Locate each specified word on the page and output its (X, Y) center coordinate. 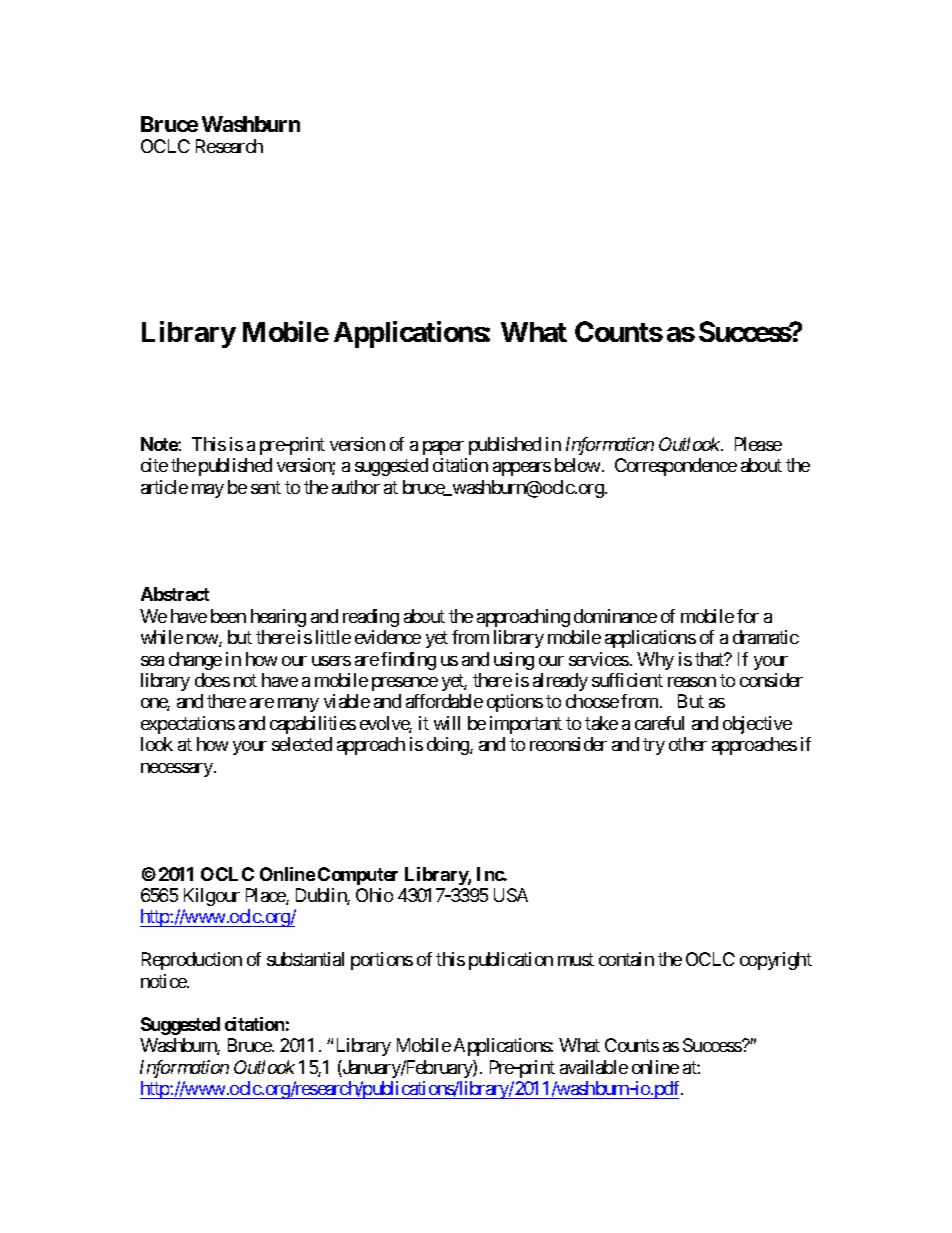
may (208, 491)
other (688, 744)
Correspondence (676, 467)
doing (449, 746)
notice (164, 981)
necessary (178, 770)
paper (443, 448)
